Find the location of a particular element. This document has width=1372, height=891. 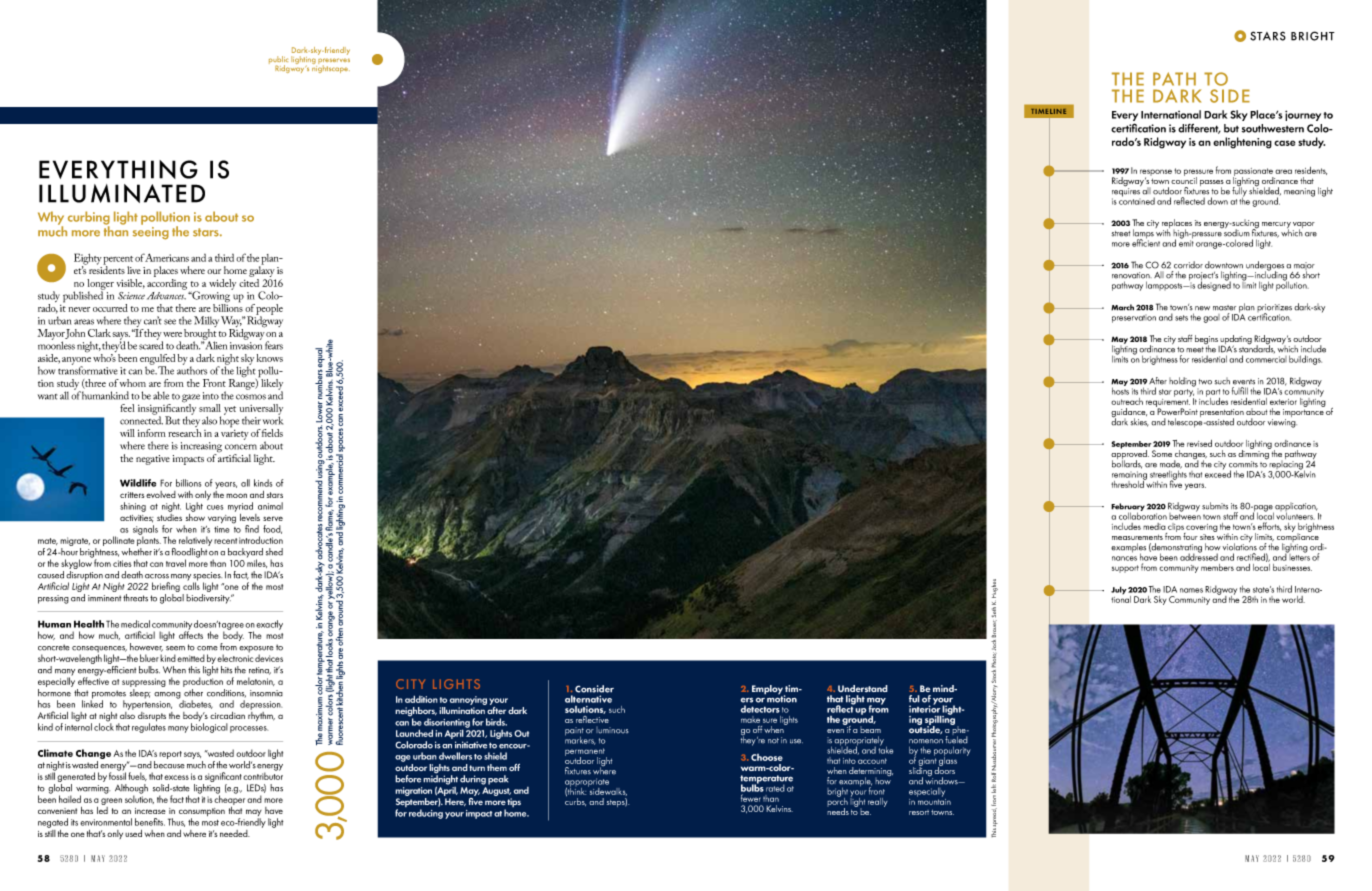

cheaper is located at coordinates (229, 800).
